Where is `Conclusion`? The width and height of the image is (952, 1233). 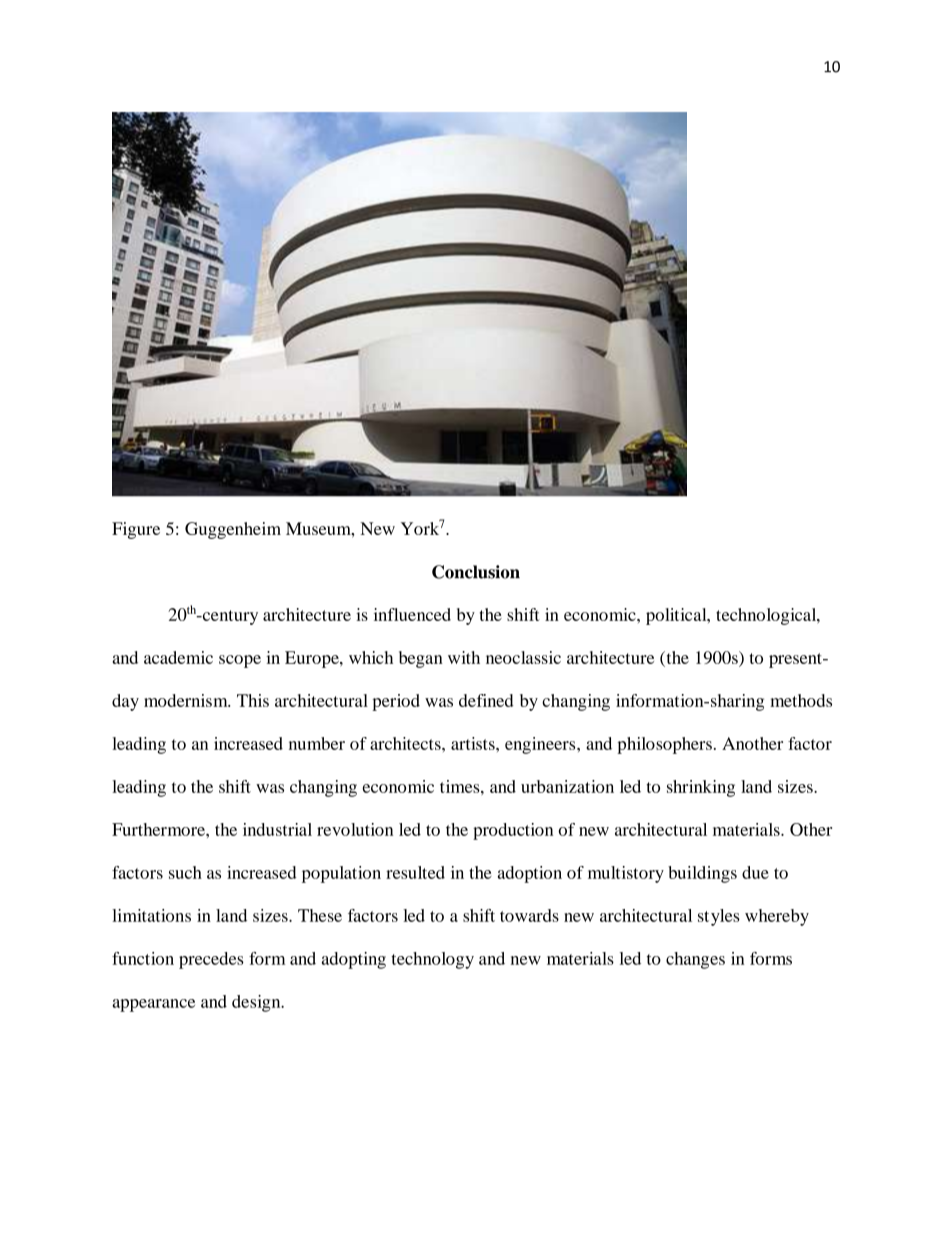
Conclusion is located at coordinates (476, 572).
